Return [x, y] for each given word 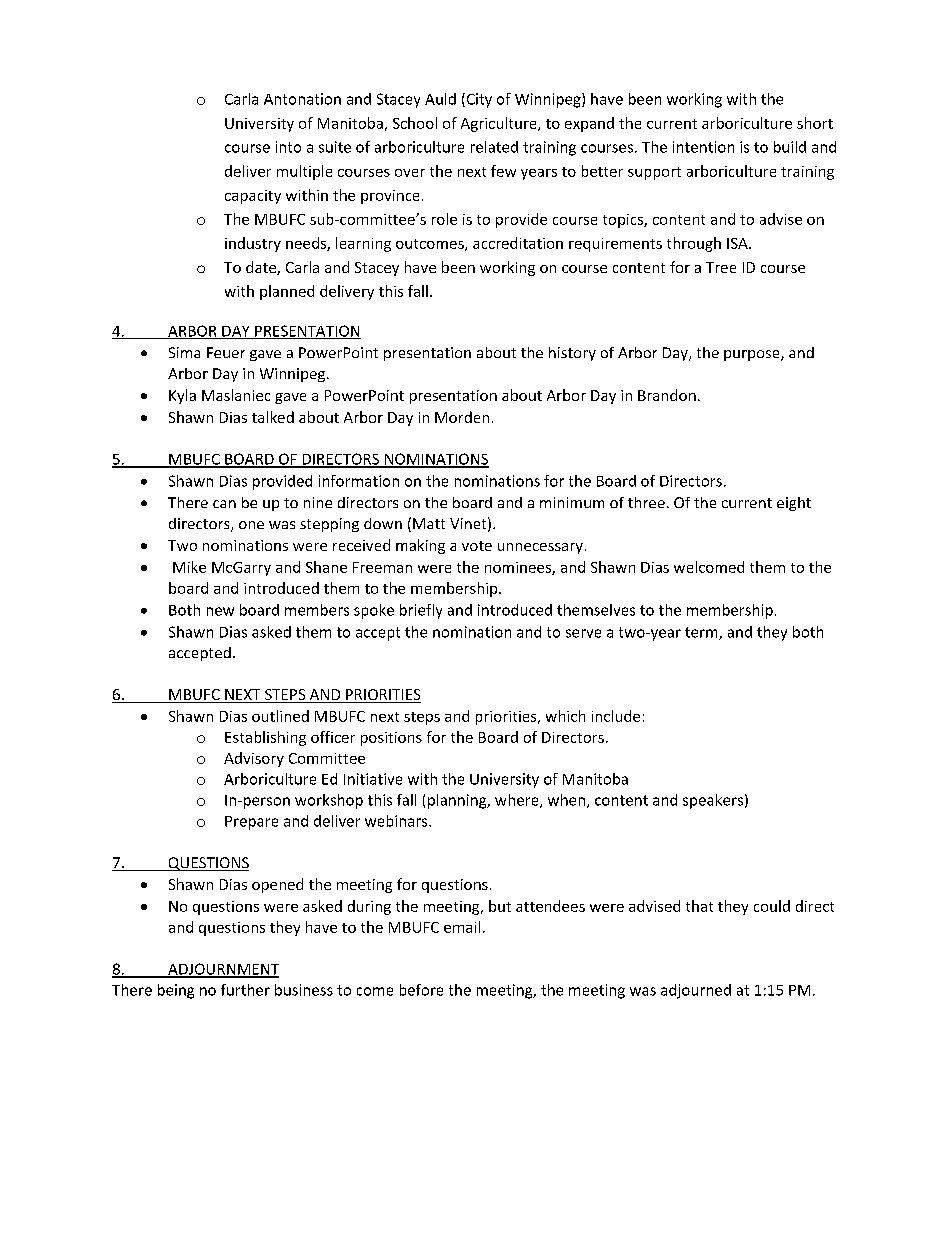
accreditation [518, 243]
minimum [572, 502]
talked [273, 417]
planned [287, 292]
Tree [721, 267]
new [220, 611]
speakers [713, 801]
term [702, 633]
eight [794, 504]
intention [703, 147]
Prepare [251, 823]
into [288, 147]
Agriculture [500, 124]
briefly [421, 611]
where [518, 801]
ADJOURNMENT [222, 970]
